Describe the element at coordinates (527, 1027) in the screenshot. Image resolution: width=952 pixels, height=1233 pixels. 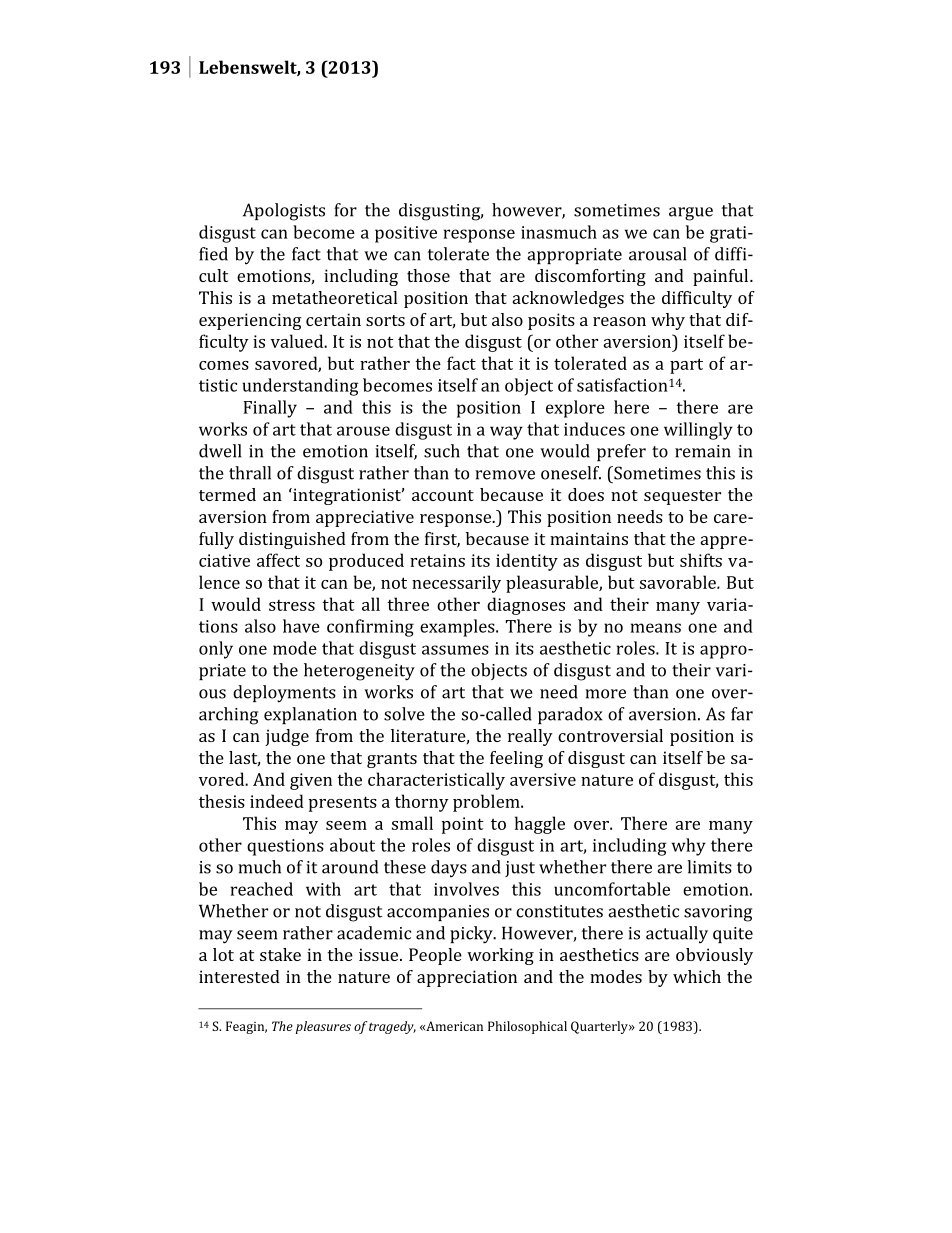
I see `Philosophical` at that location.
